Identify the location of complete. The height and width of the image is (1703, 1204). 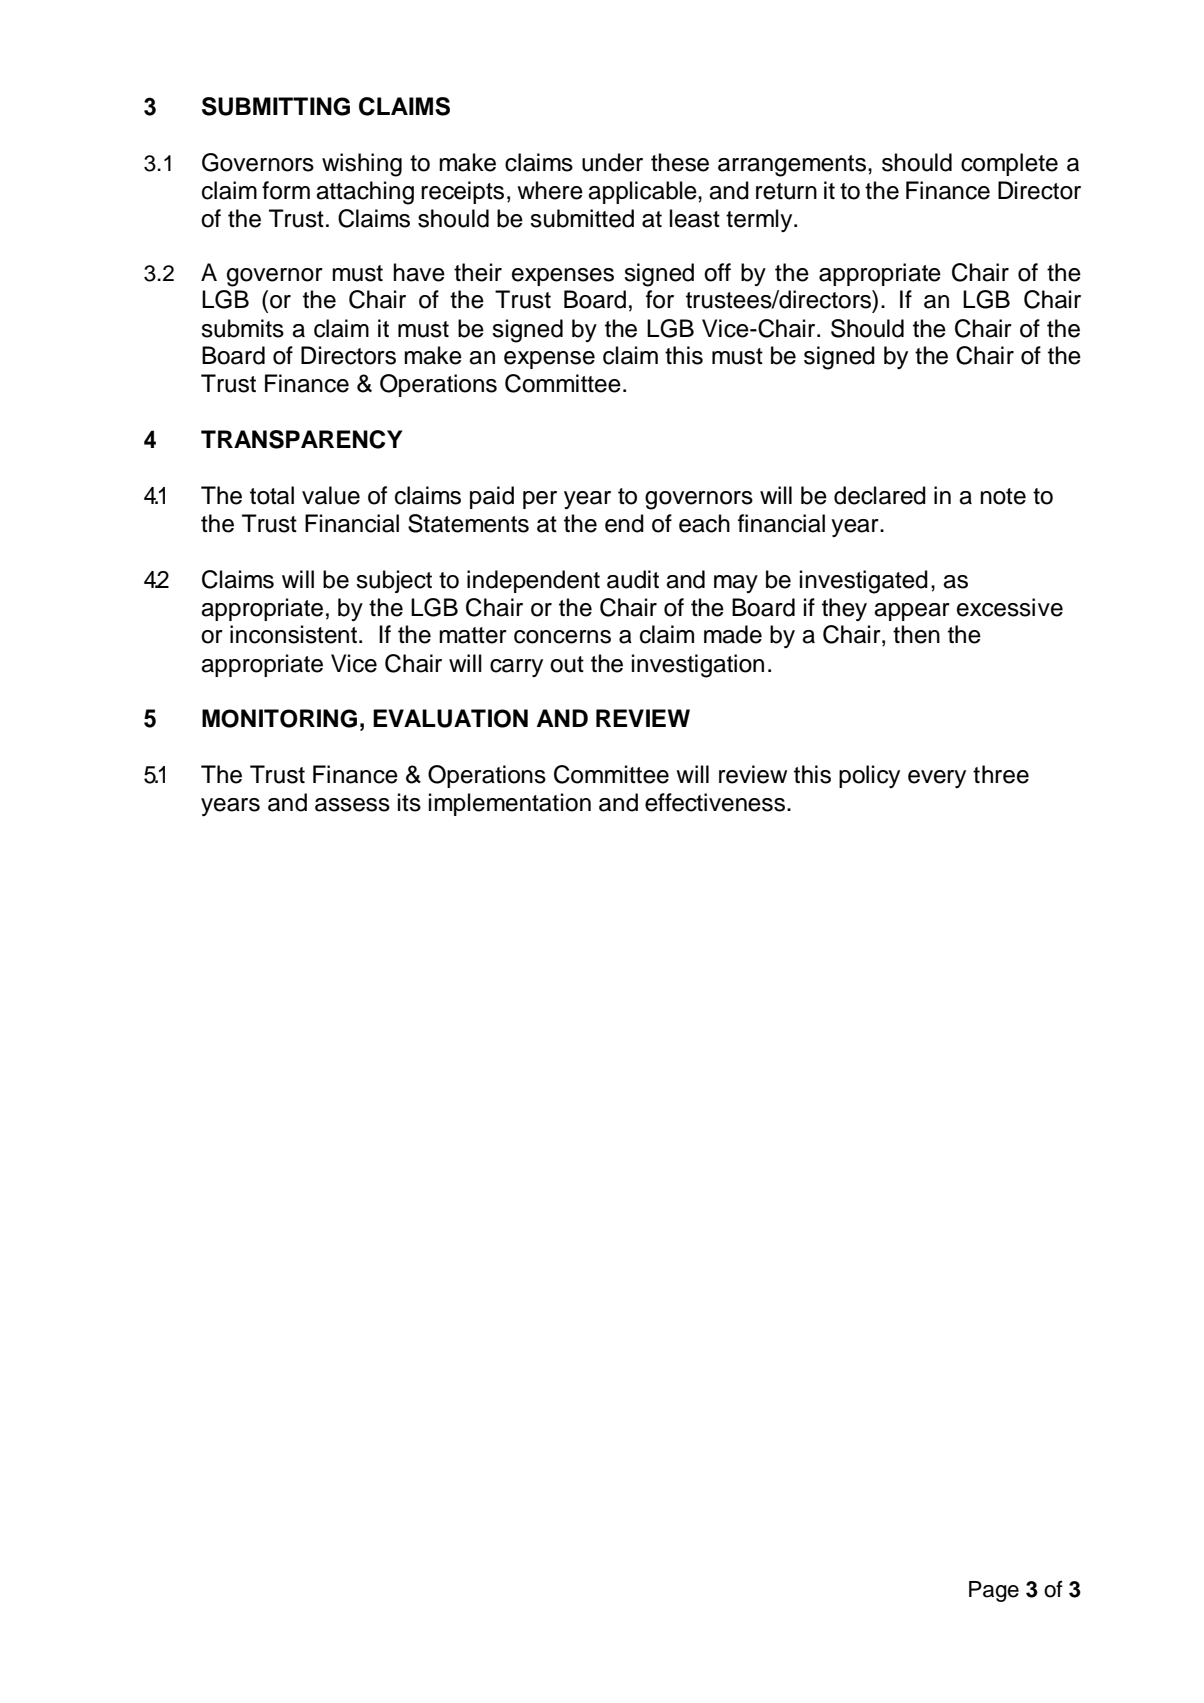
(1009, 164).
